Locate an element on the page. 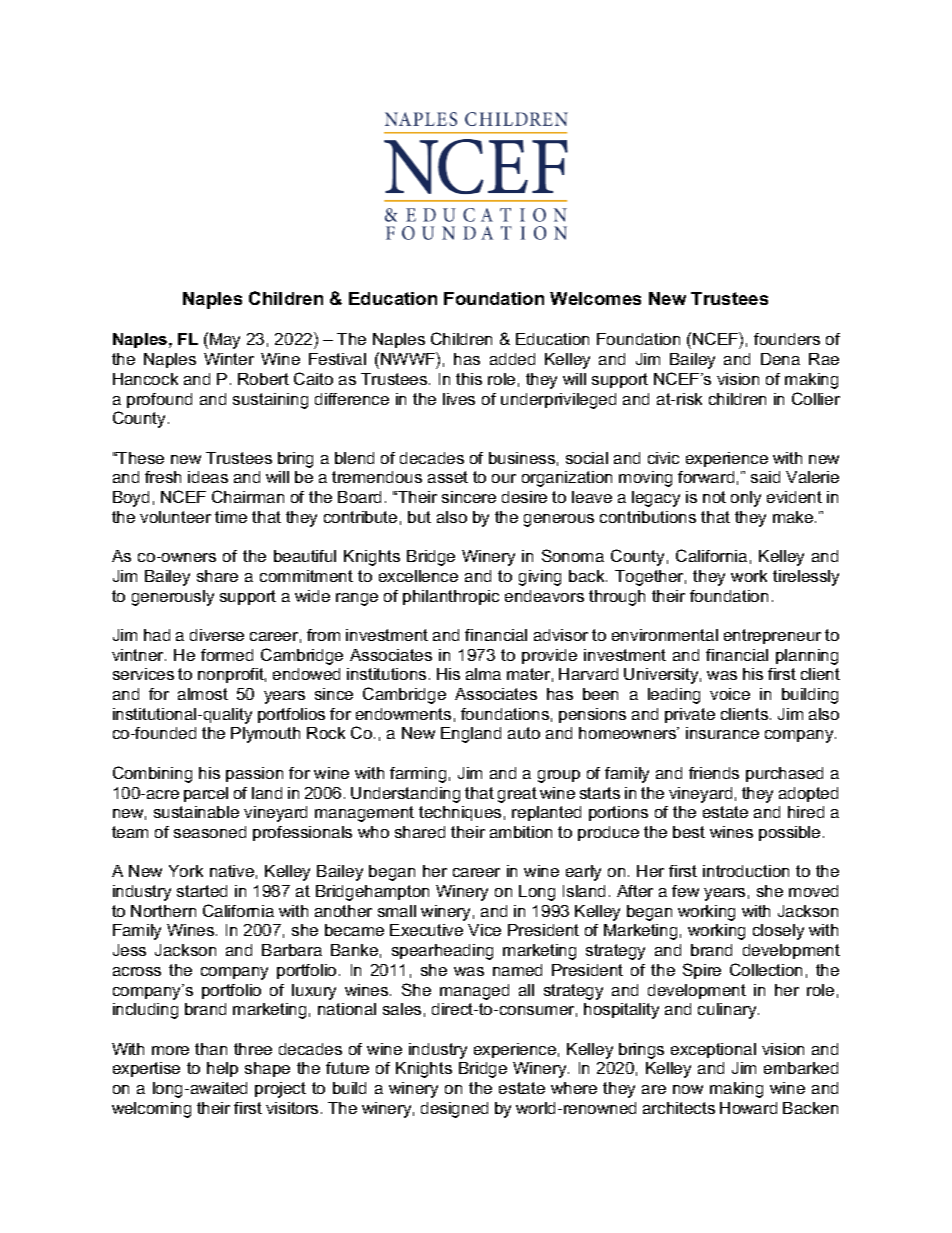  added is located at coordinates (512, 359).
